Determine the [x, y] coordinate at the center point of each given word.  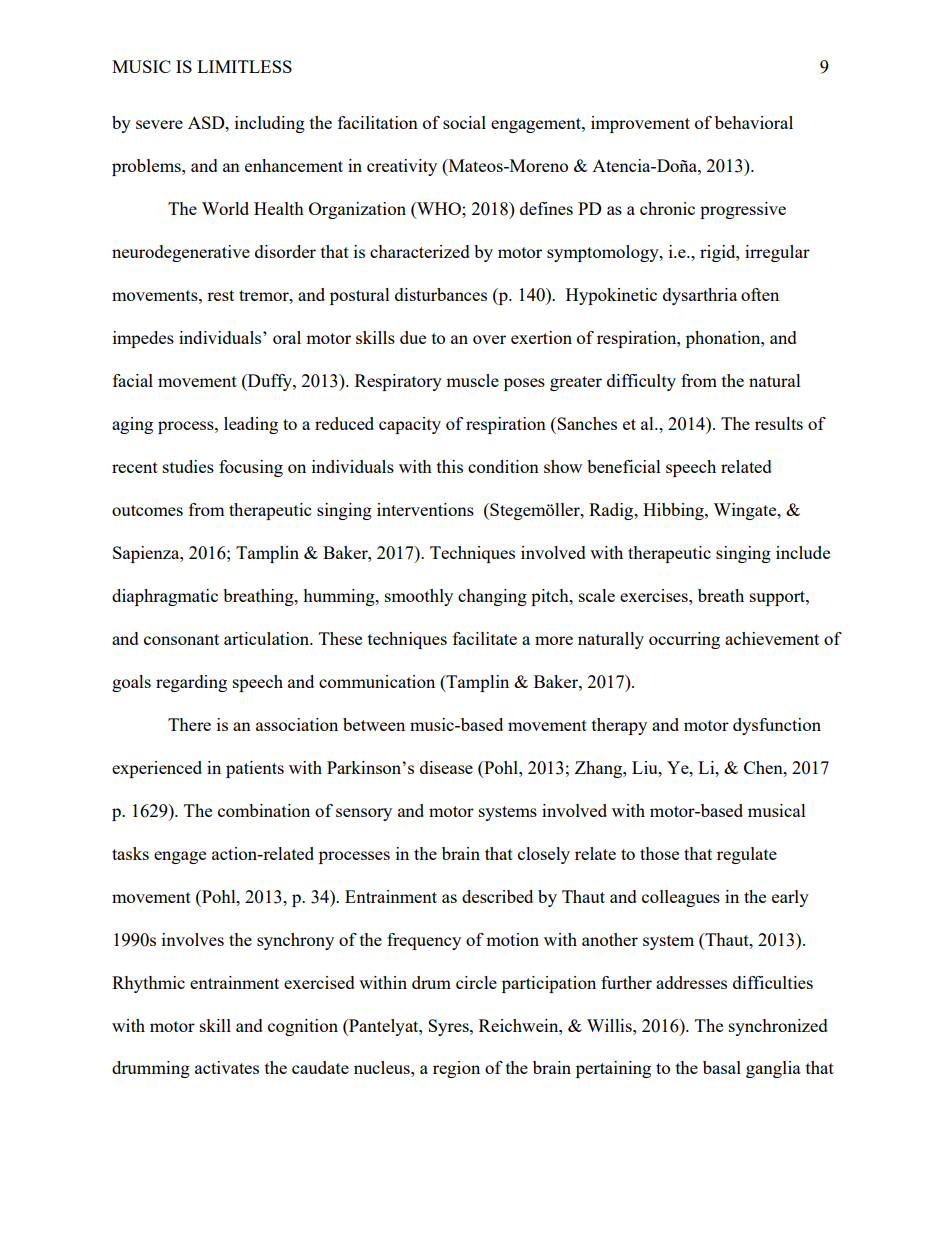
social [464, 122]
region [456, 1069]
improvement [640, 124]
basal [722, 1067]
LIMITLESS [244, 66]
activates [227, 1067]
